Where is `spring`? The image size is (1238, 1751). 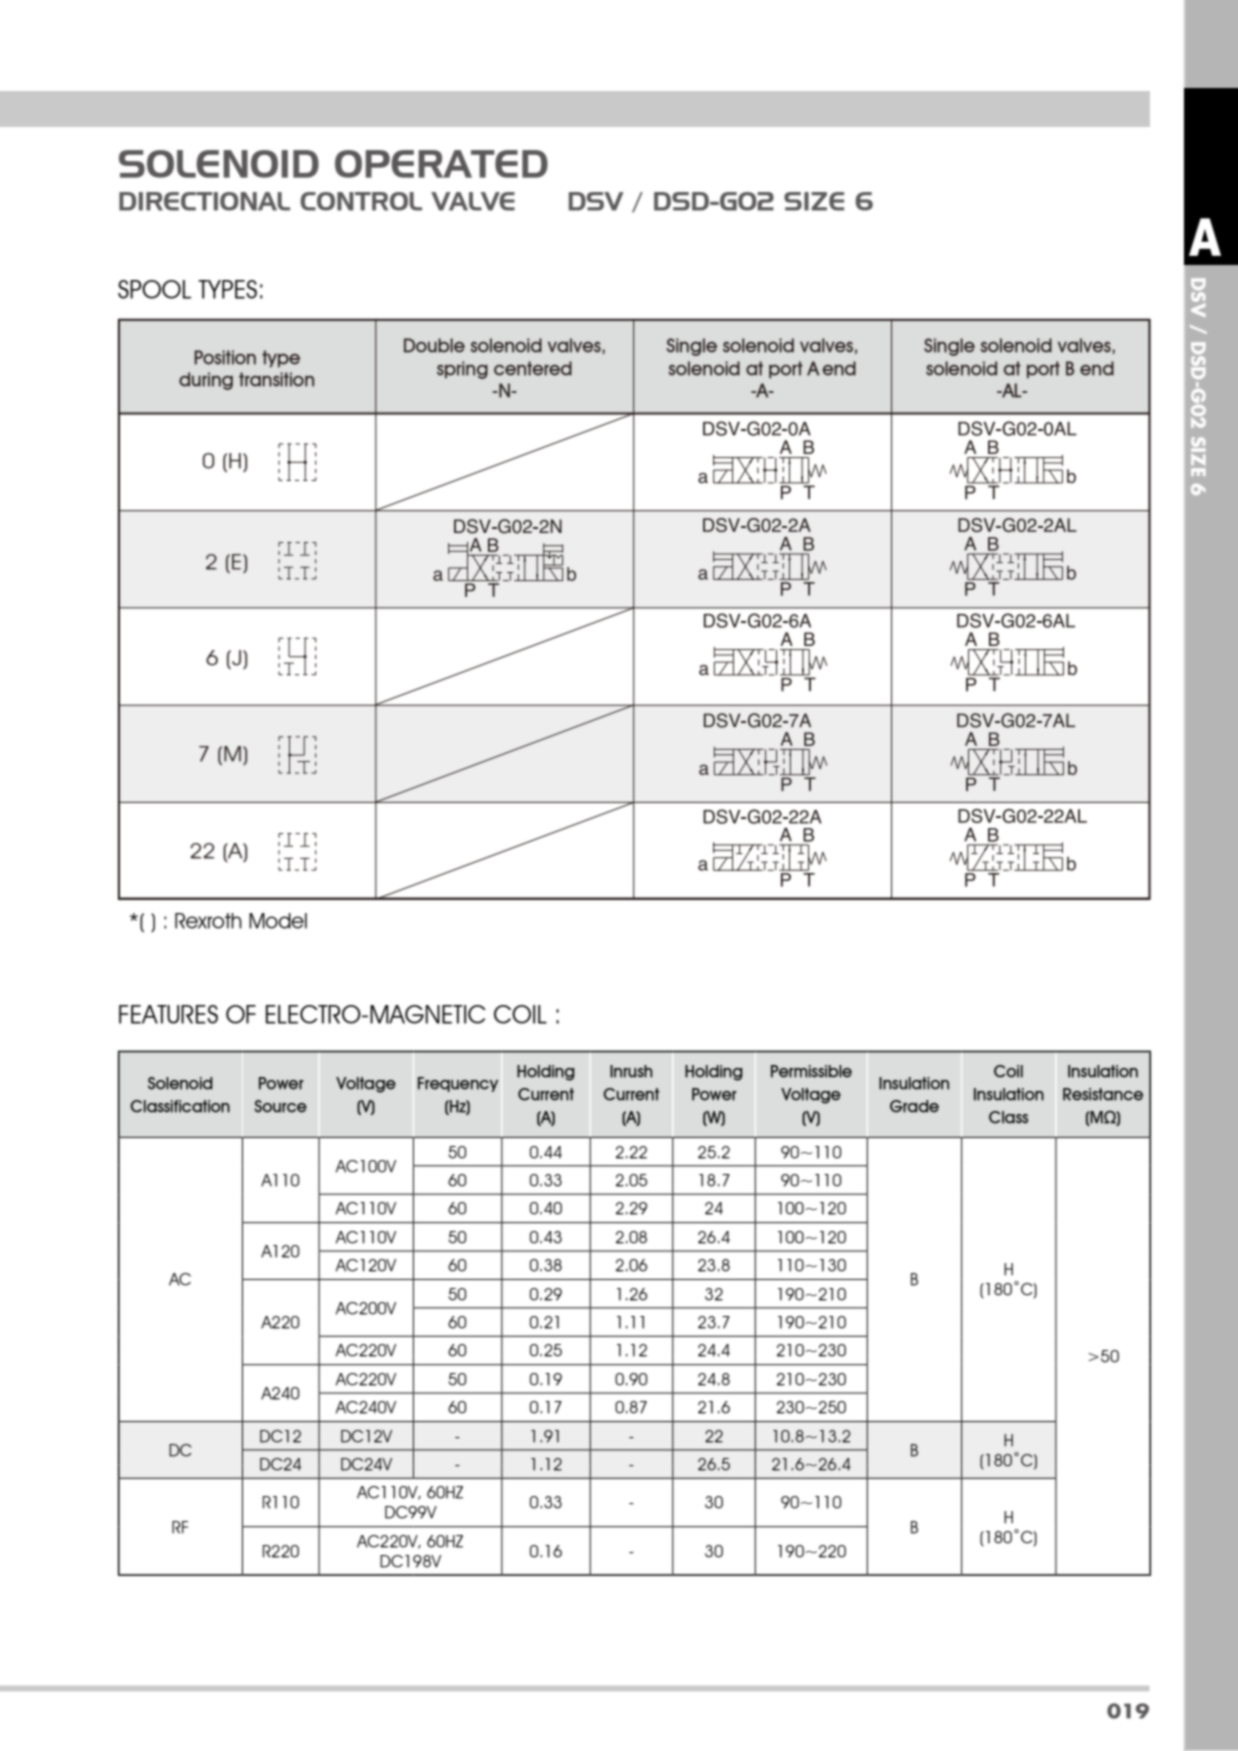 spring is located at coordinates (462, 370).
